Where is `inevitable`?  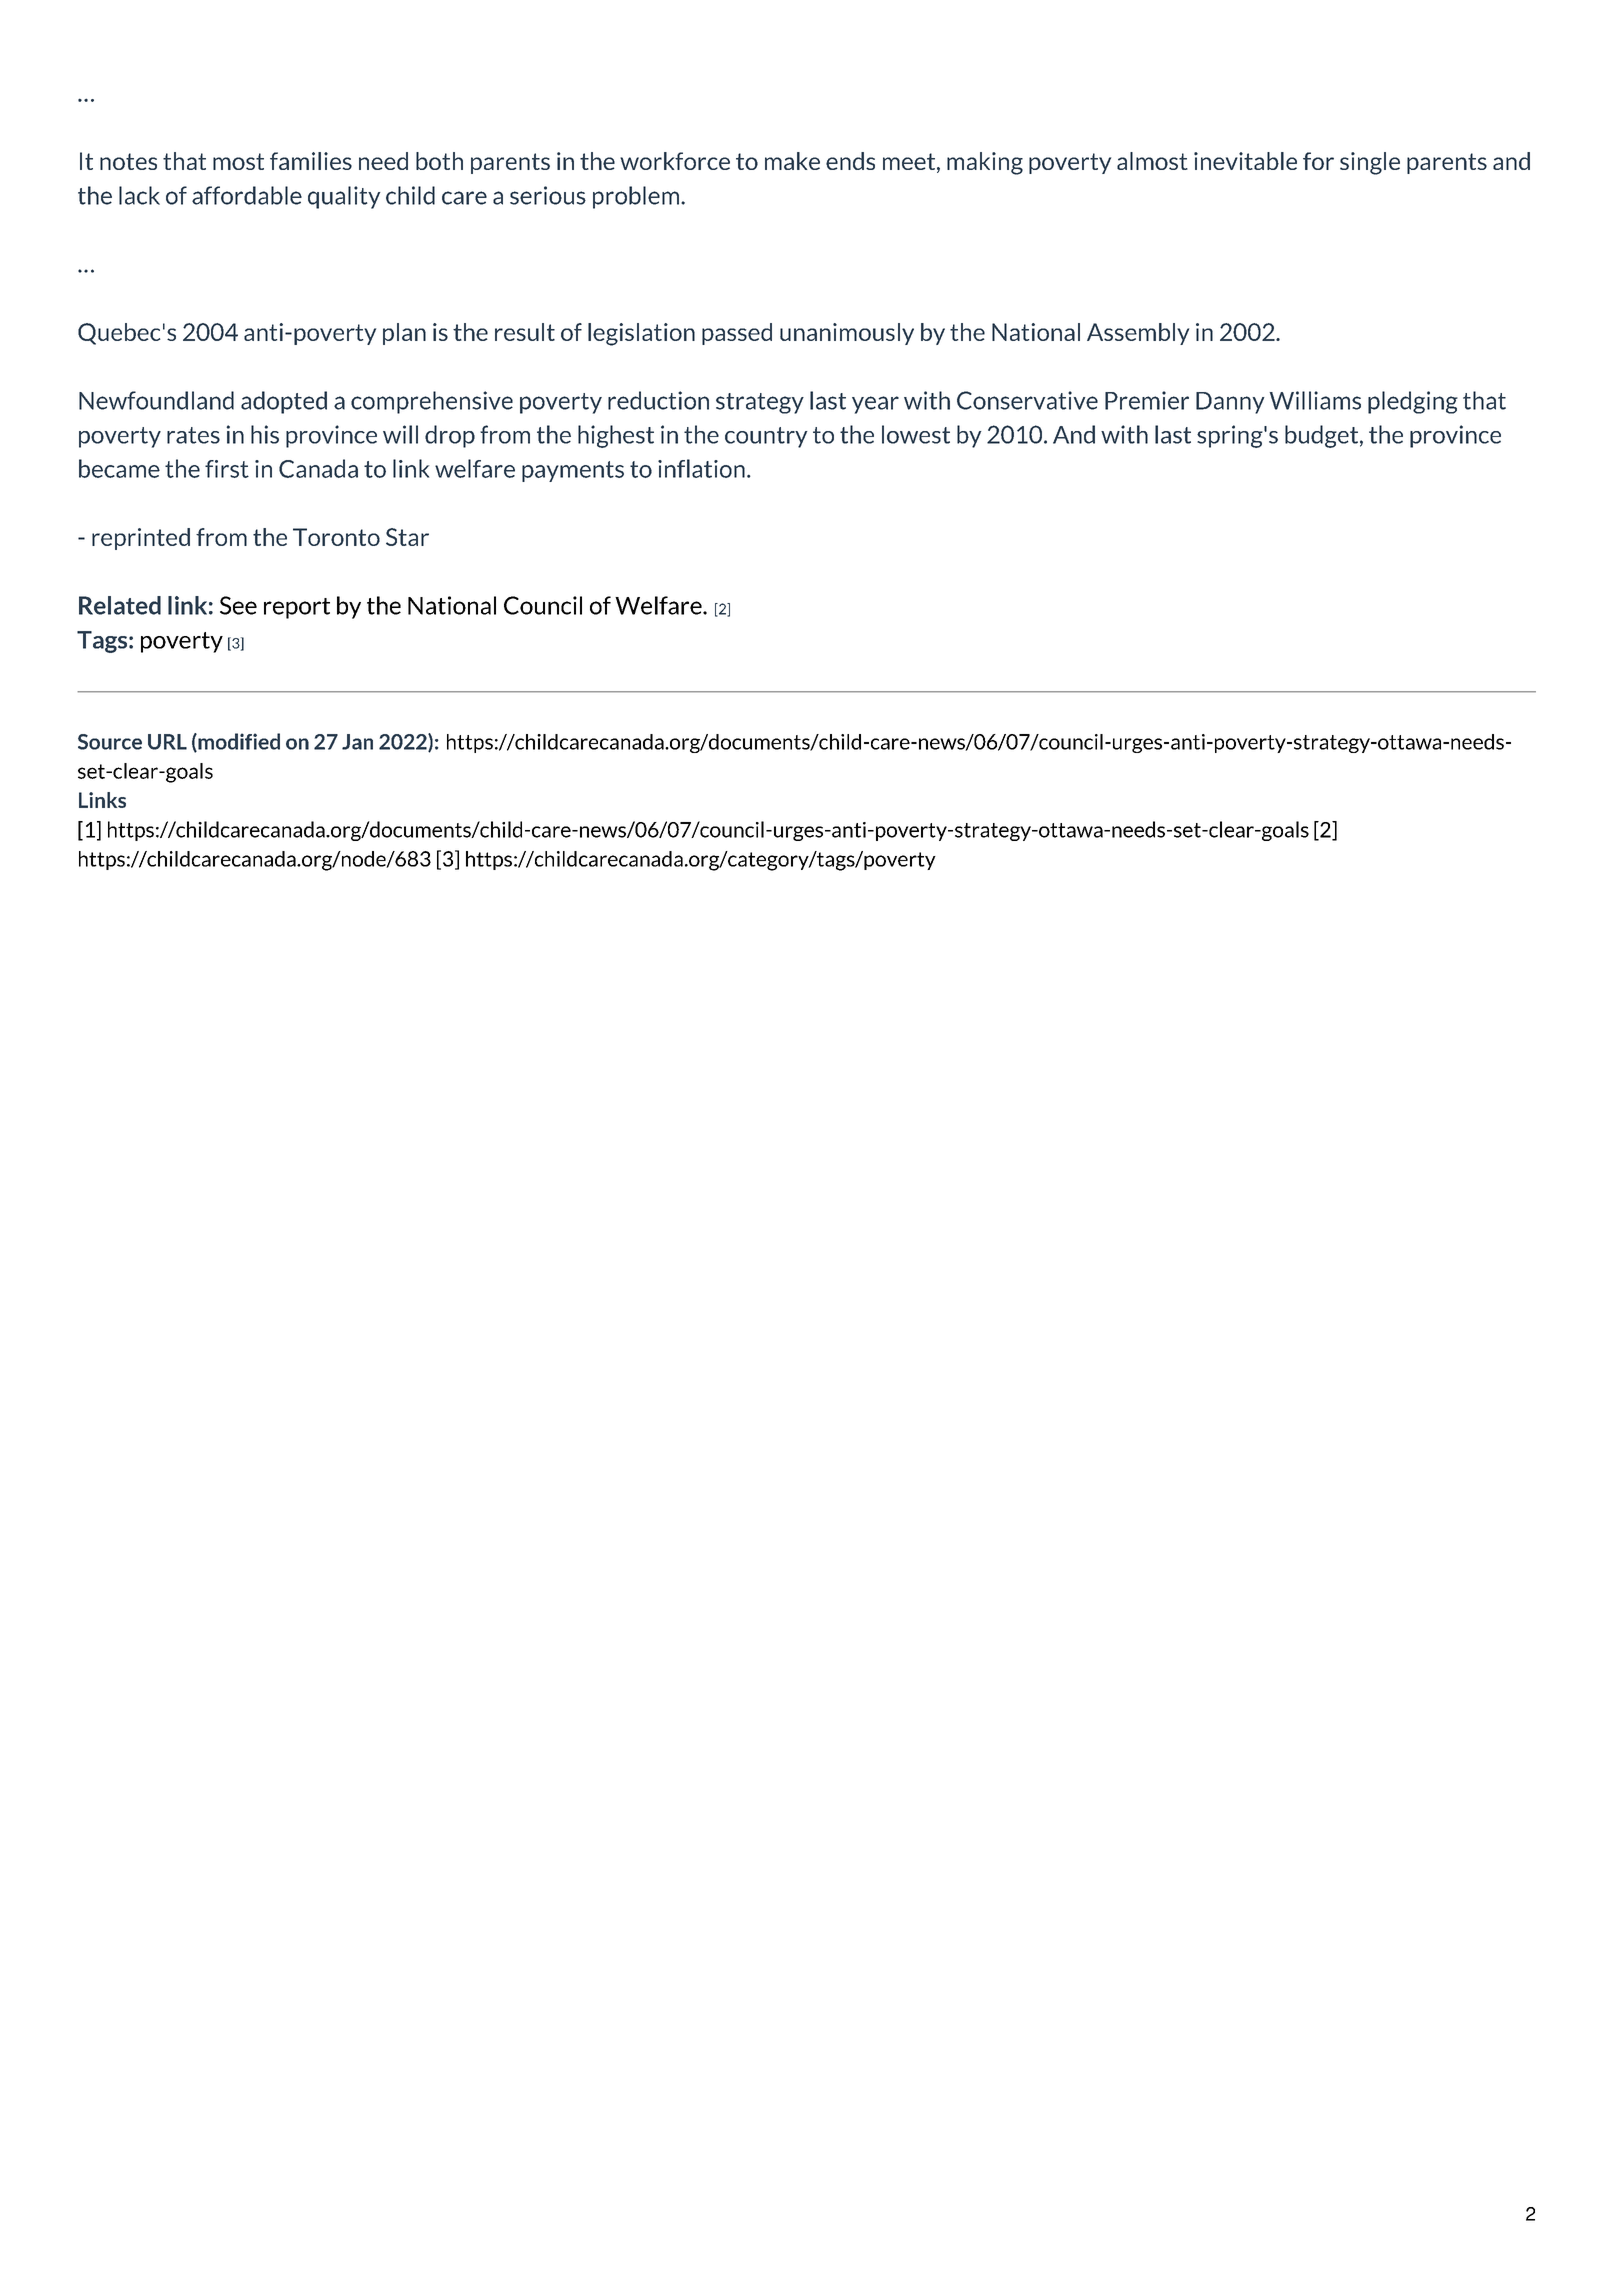
inevitable is located at coordinates (1245, 161).
